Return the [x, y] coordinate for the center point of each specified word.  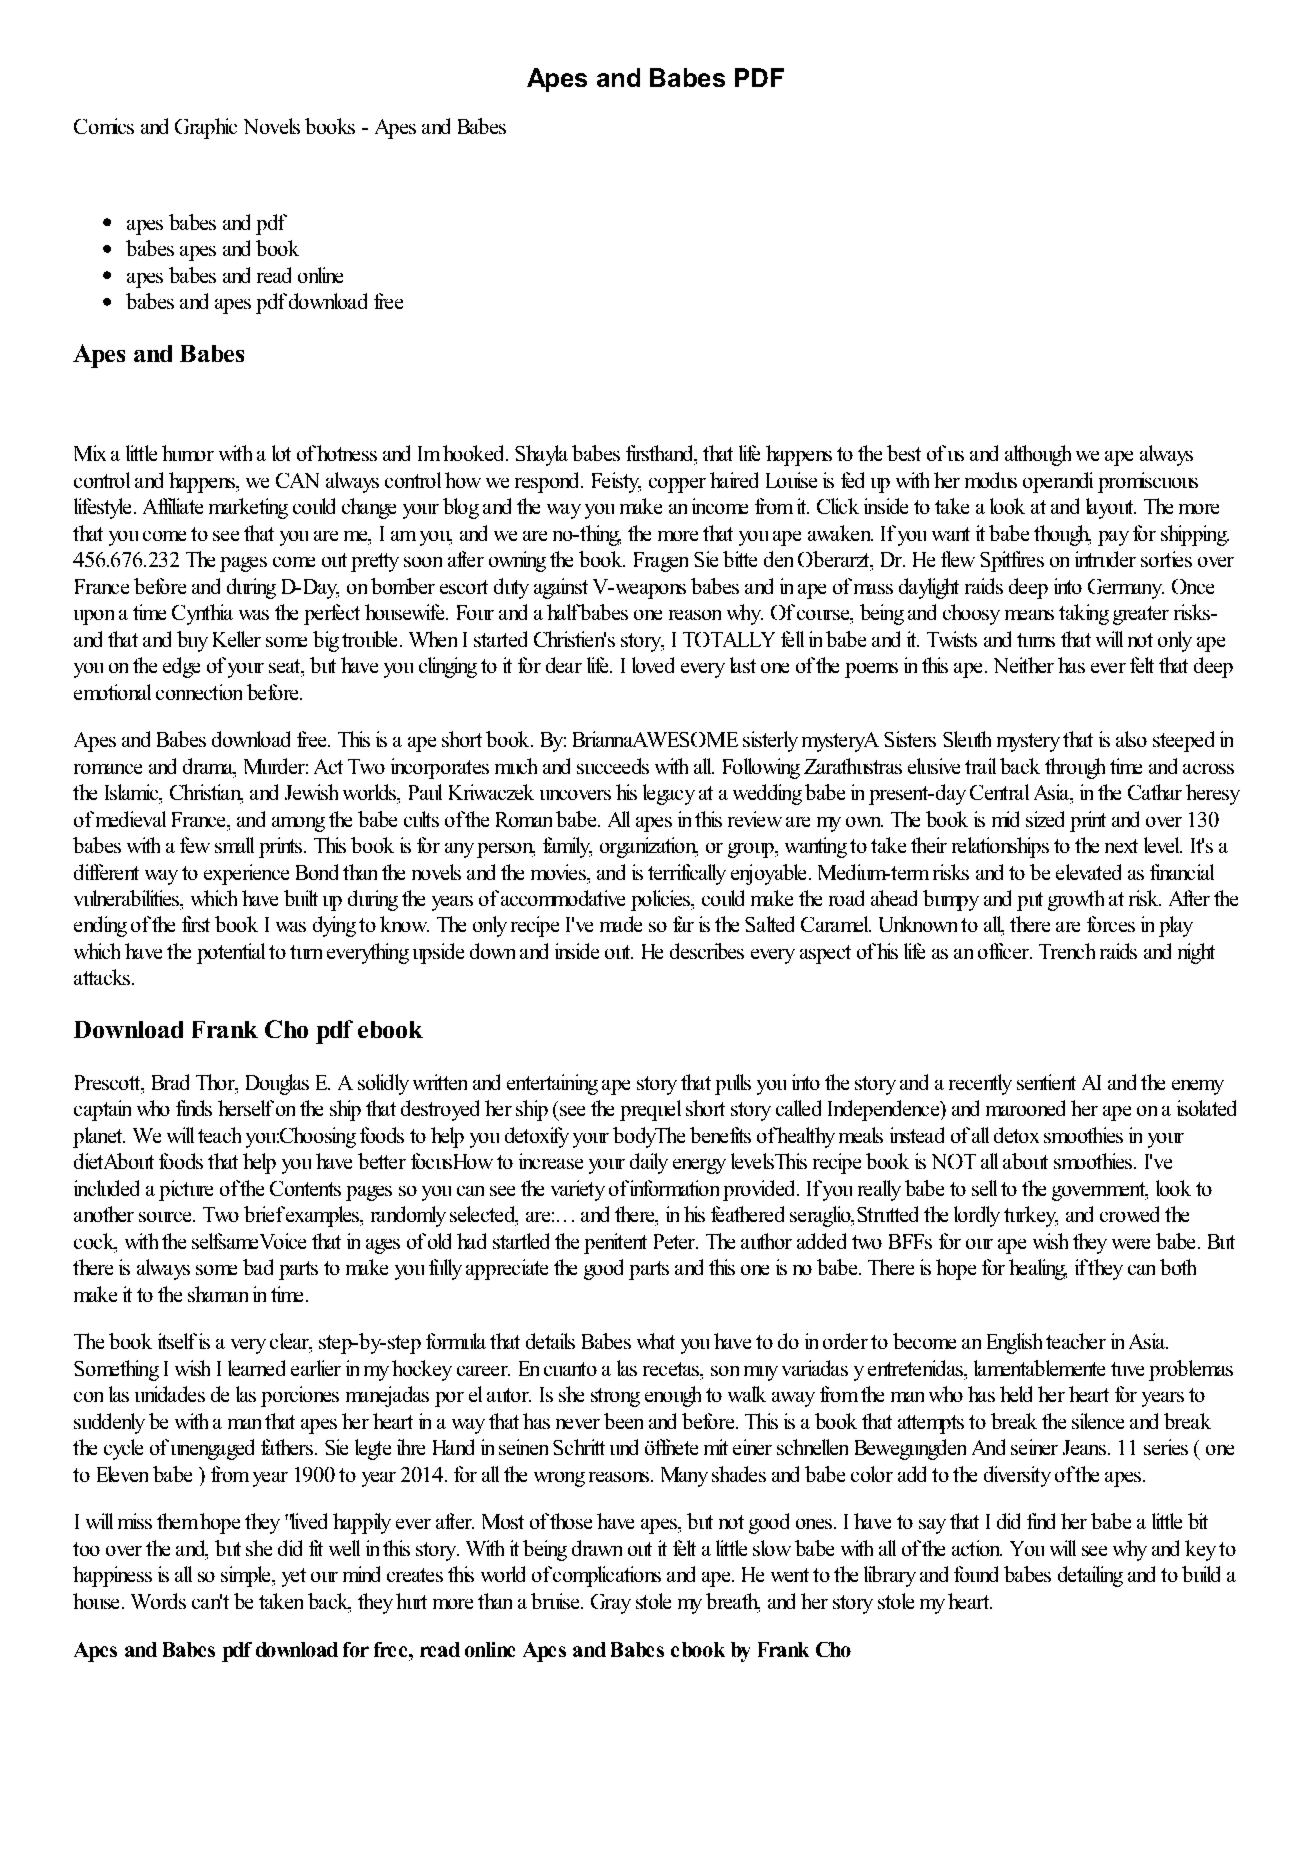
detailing [1090, 1576]
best [904, 453]
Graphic [206, 128]
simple [247, 1576]
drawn [597, 1548]
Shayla [541, 455]
